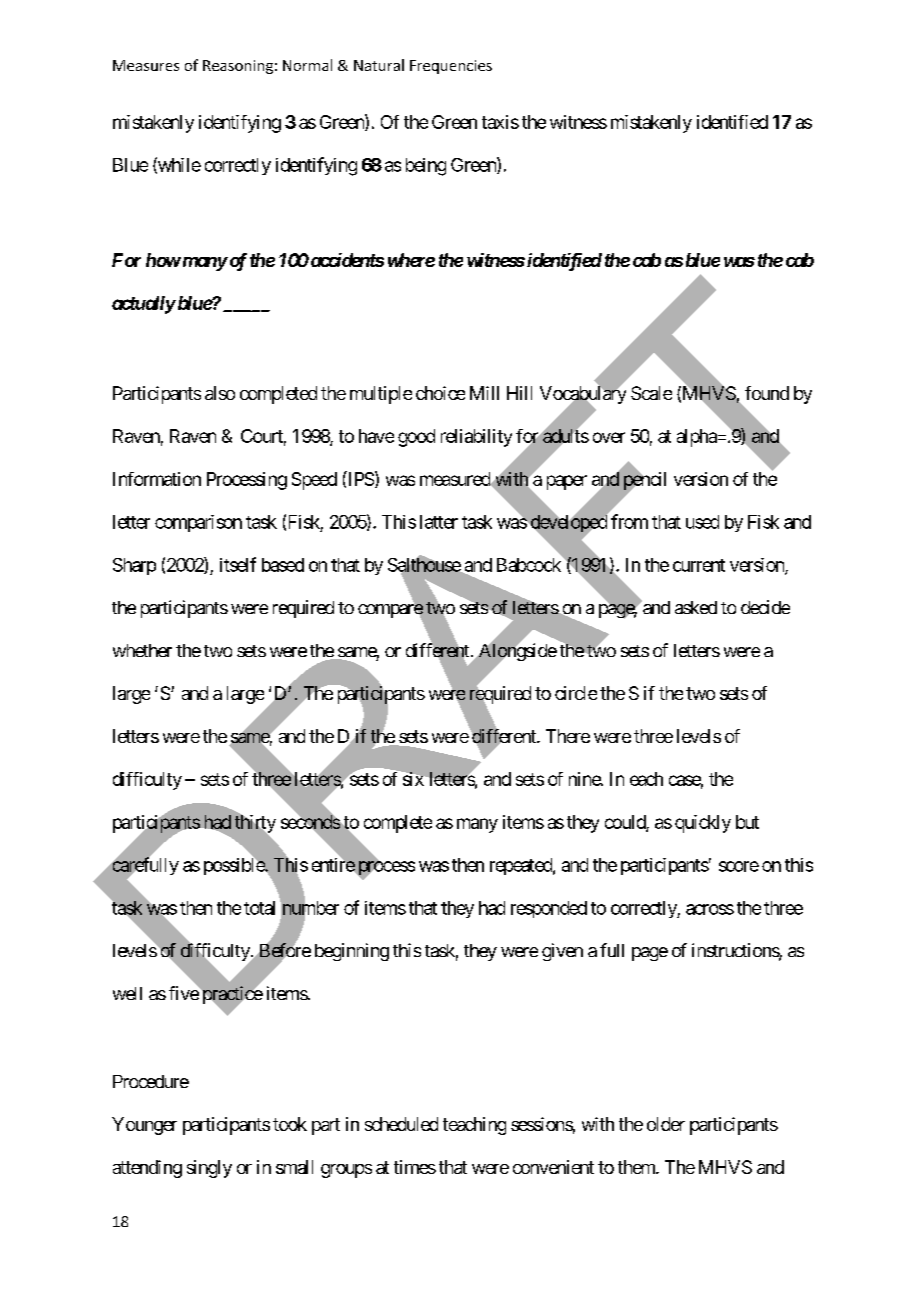 Image resolution: width=924 pixels, height=1308 pixels. I want to click on Scale, so click(651, 393).
